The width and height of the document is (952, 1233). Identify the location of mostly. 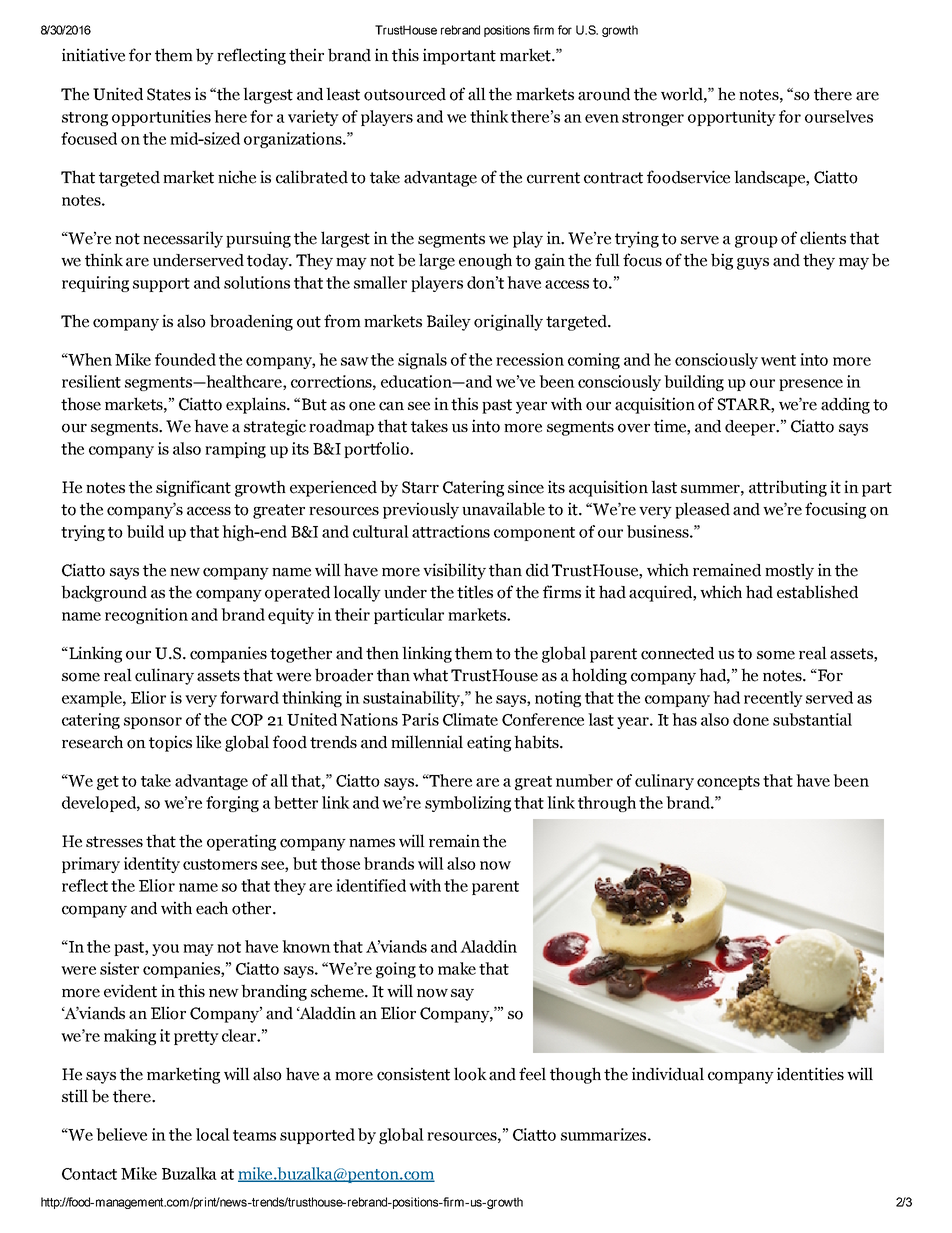
(789, 571).
